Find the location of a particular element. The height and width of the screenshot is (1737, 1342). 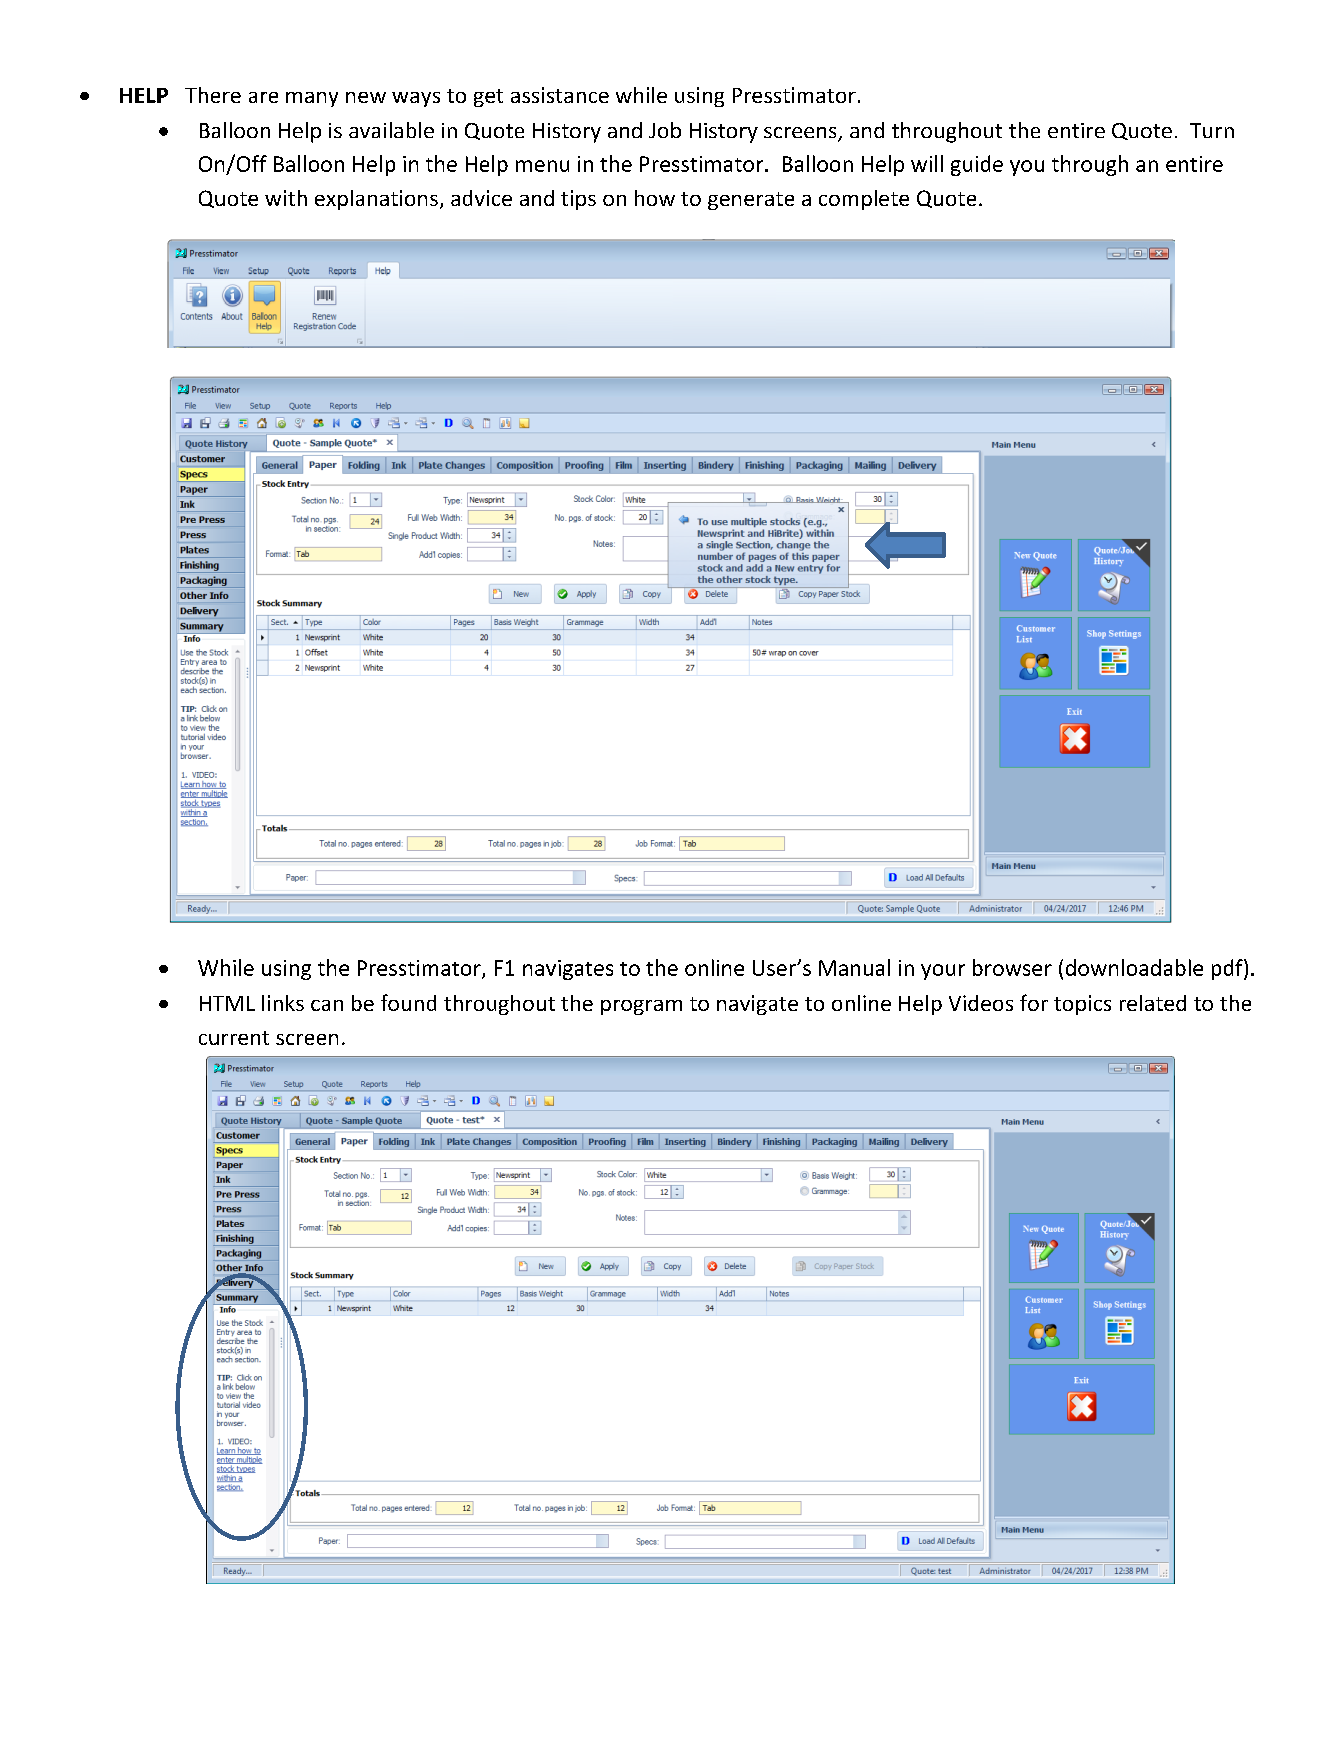

Job is located at coordinates (665, 130).
